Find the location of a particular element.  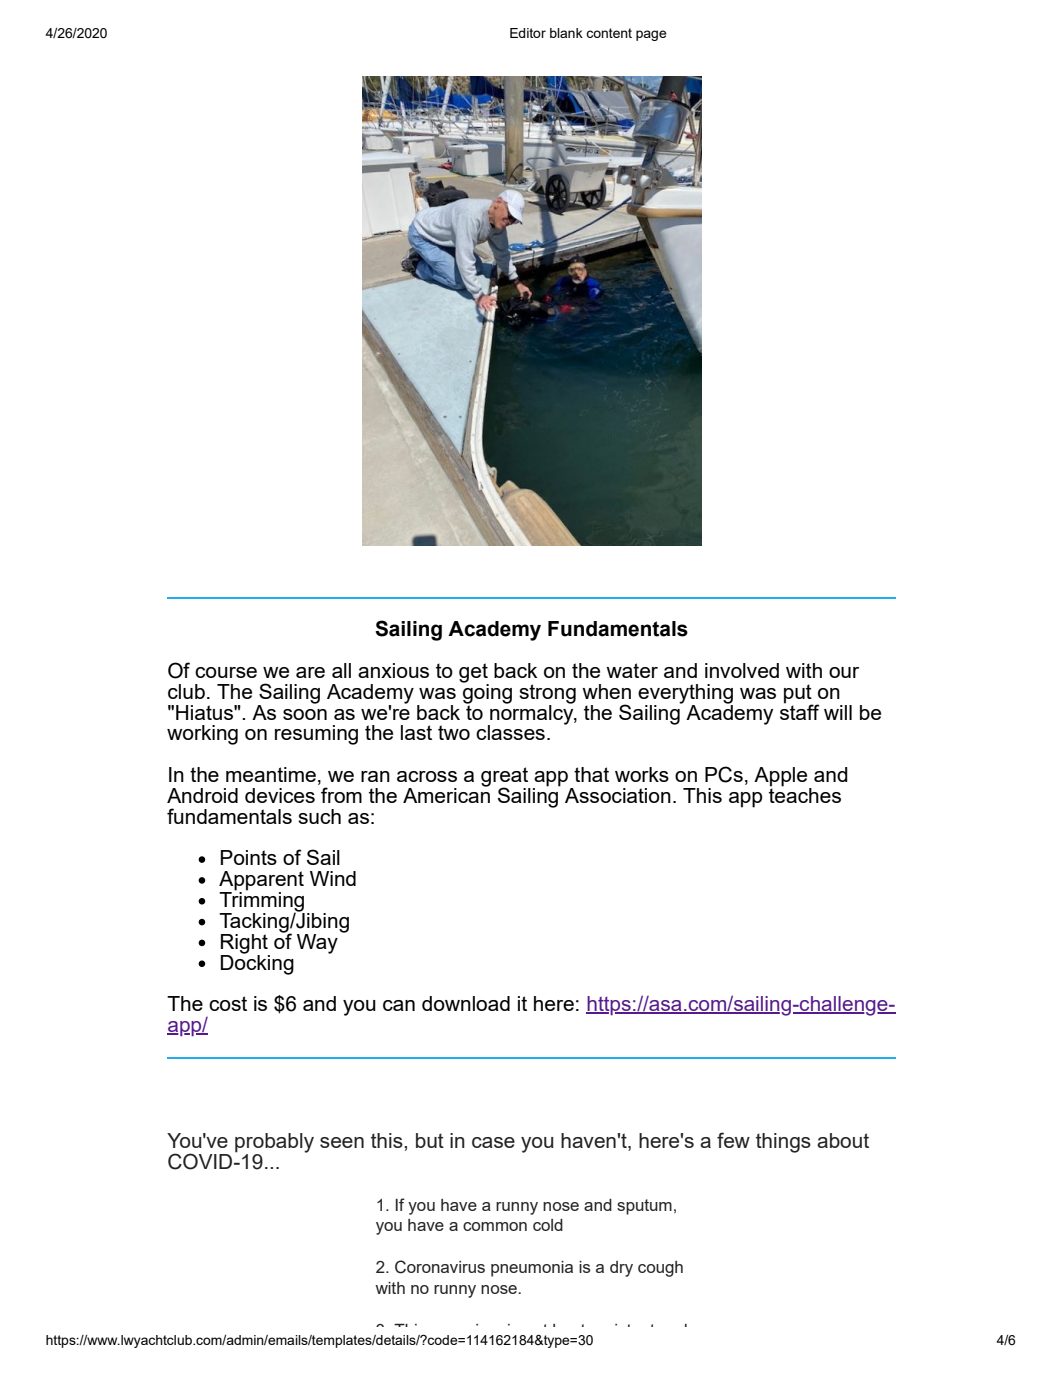

blank is located at coordinates (566, 33).
